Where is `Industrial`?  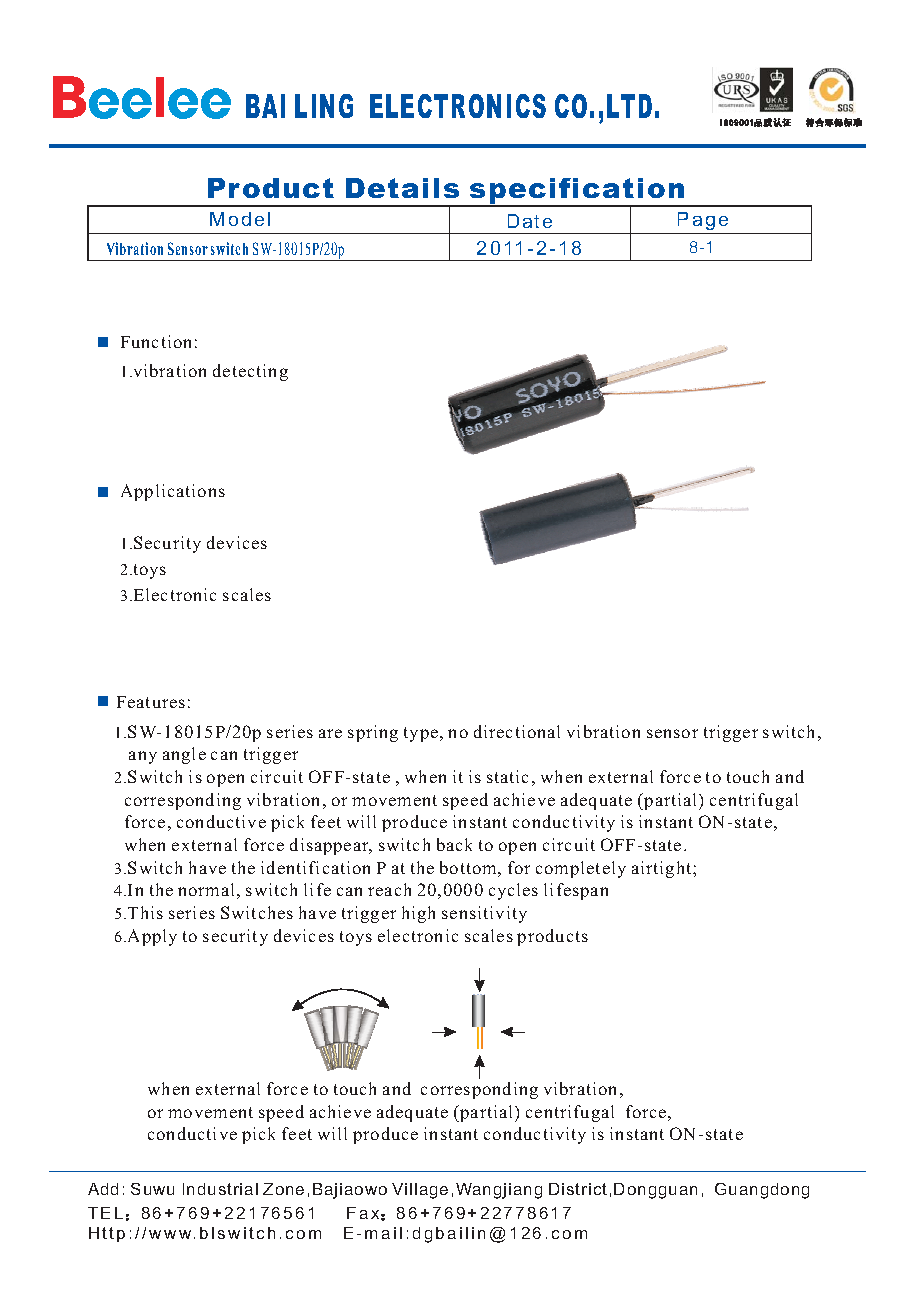
Industrial is located at coordinates (220, 1189).
